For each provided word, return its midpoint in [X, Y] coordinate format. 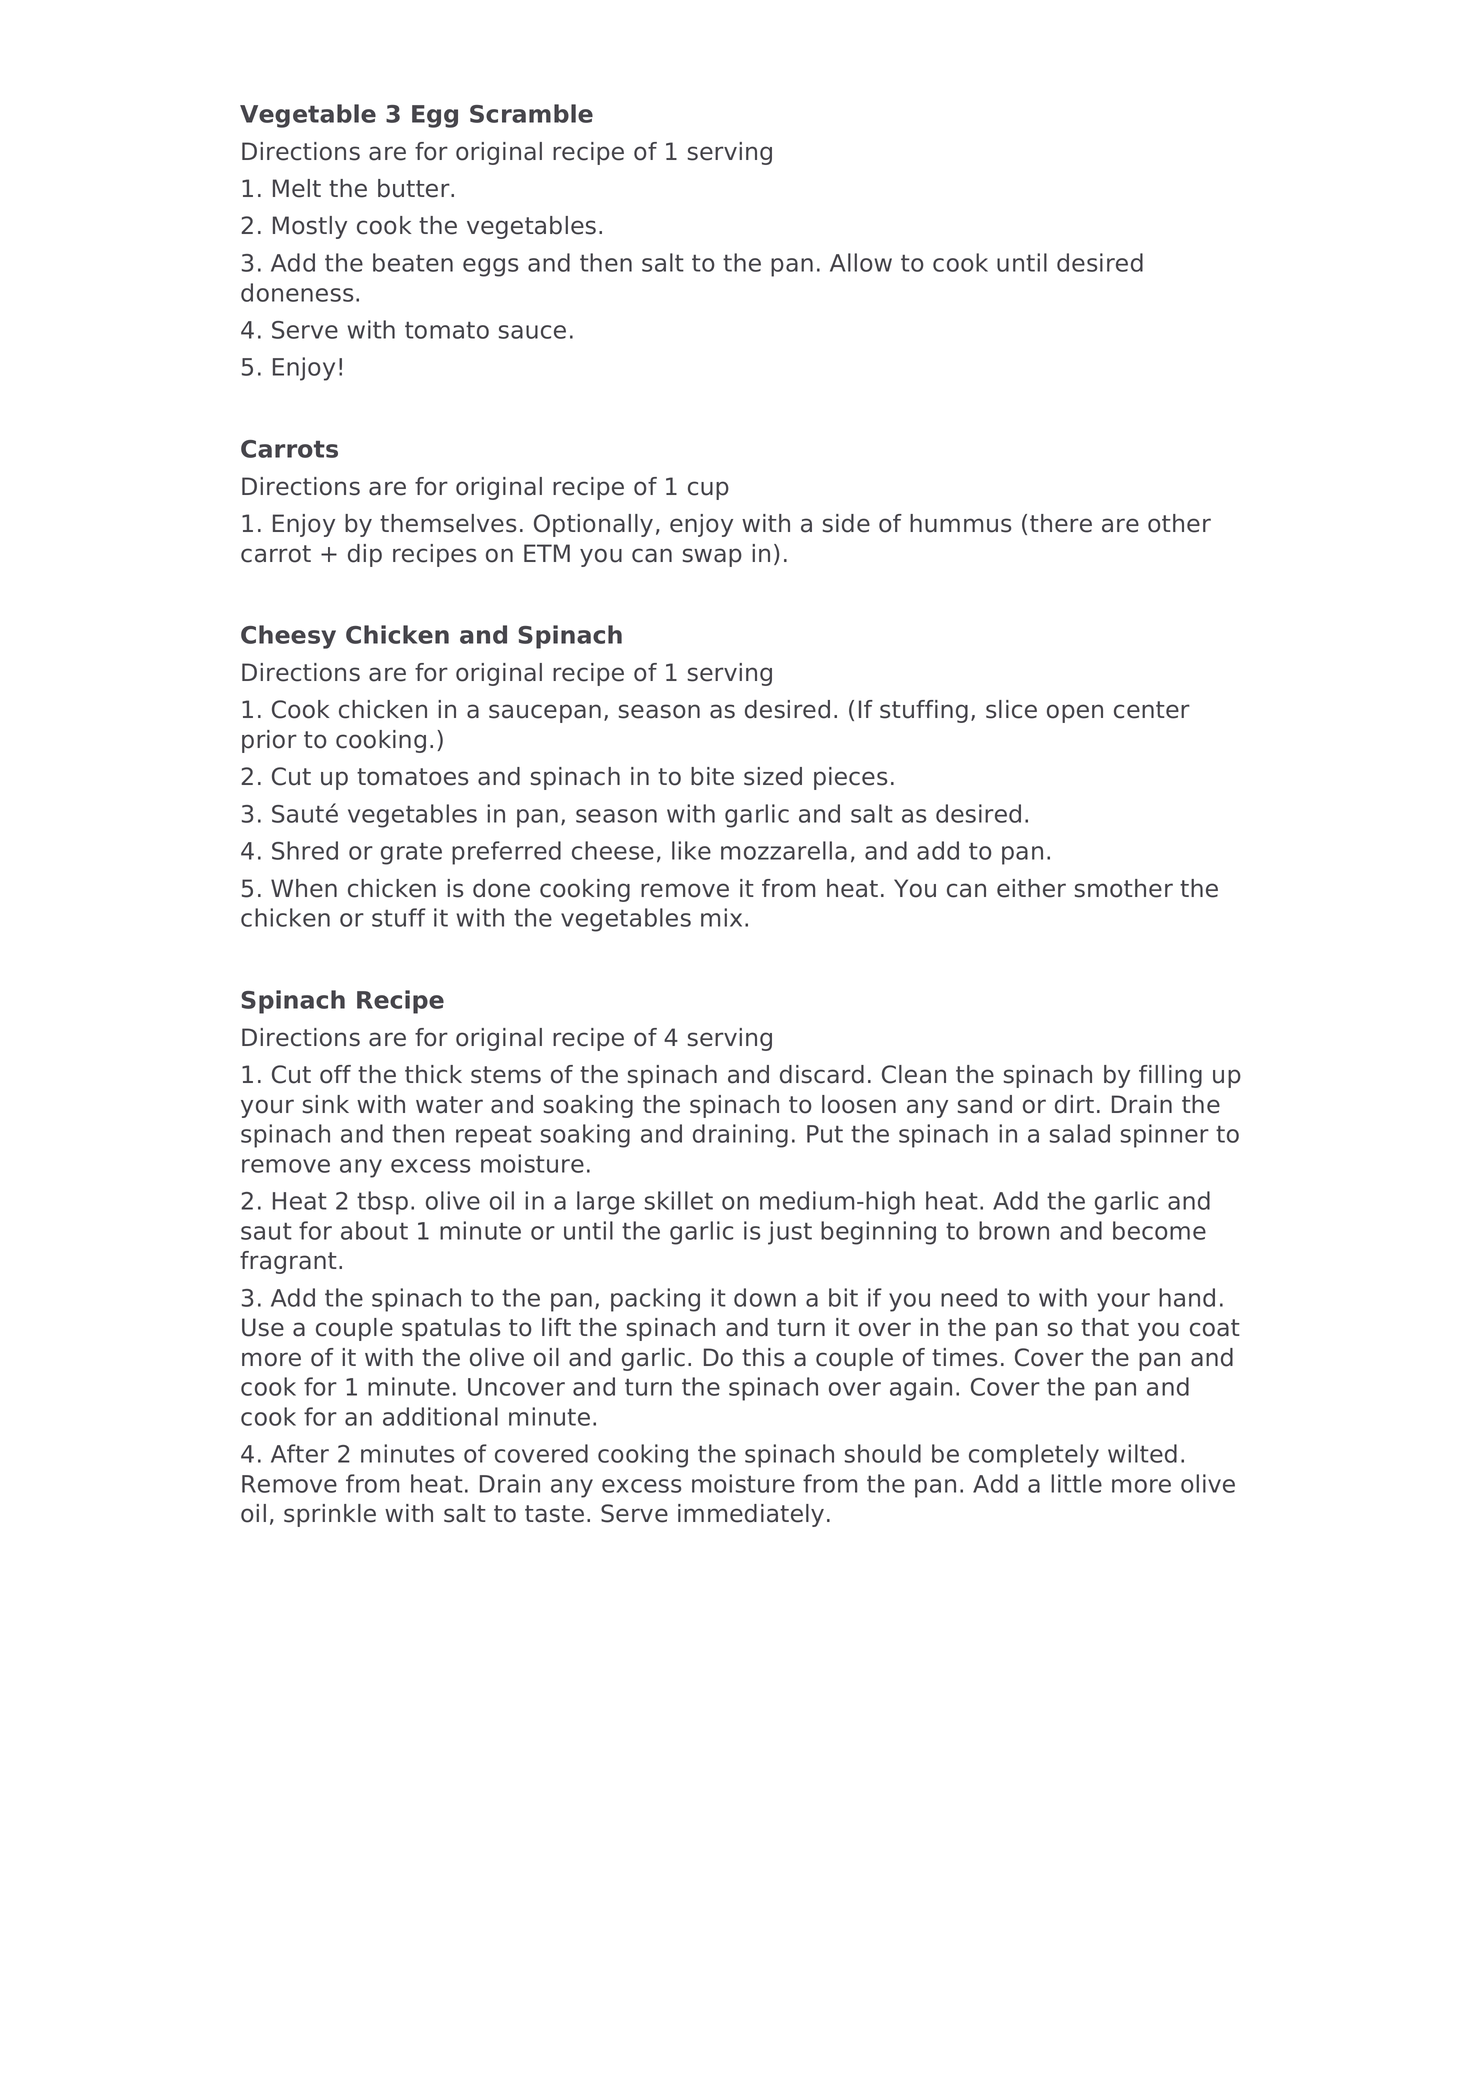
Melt [297, 188]
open [1075, 713]
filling [1170, 1076]
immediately [751, 1515]
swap [712, 557]
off [335, 1074]
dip [365, 555]
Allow [861, 262]
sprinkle [330, 1515]
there [1061, 523]
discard [822, 1074]
